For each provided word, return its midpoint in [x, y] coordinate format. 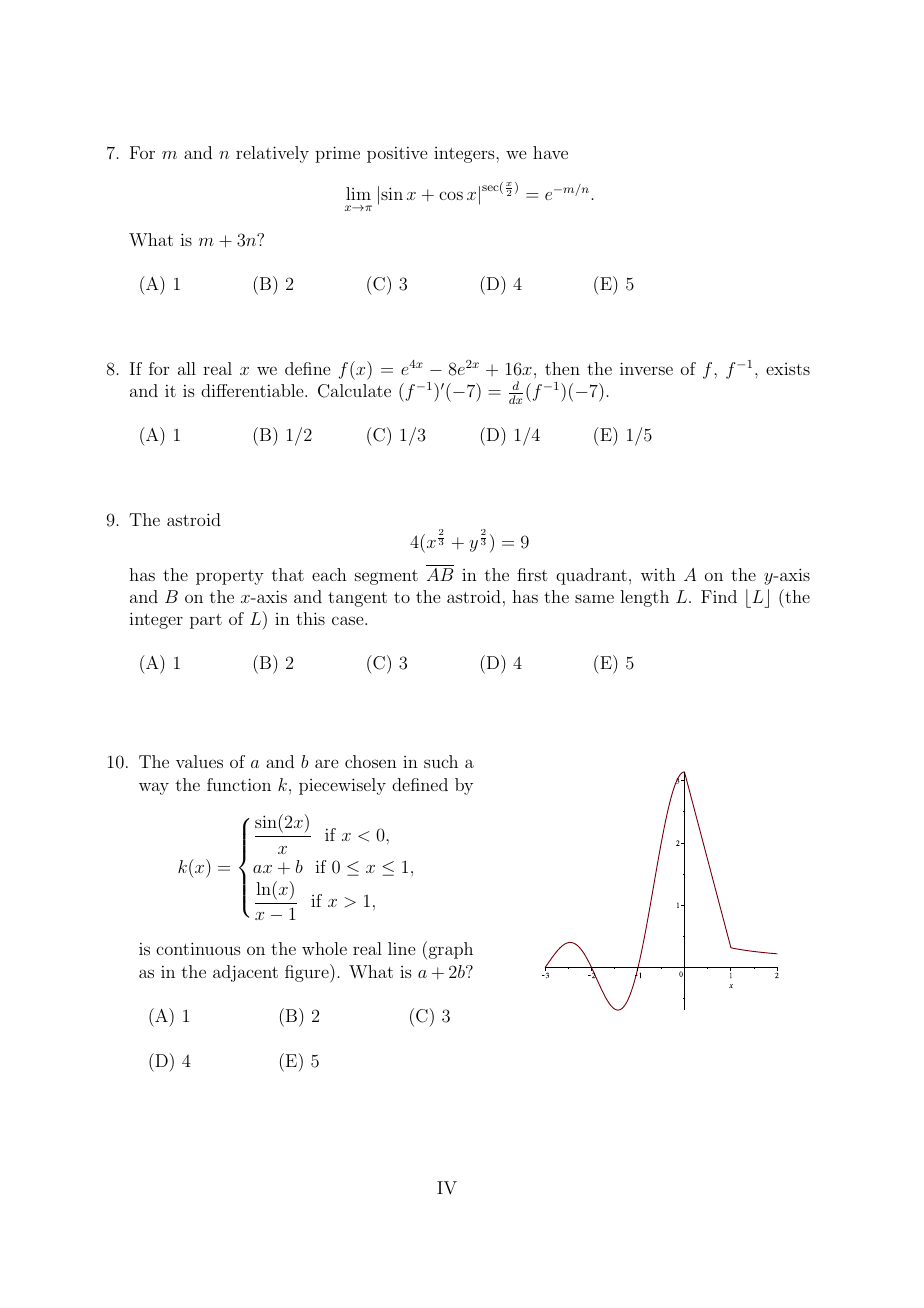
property [230, 577]
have [550, 152]
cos [451, 195]
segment [386, 577]
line [401, 948]
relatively [272, 154]
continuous [198, 948]
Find [719, 596]
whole [324, 948]
